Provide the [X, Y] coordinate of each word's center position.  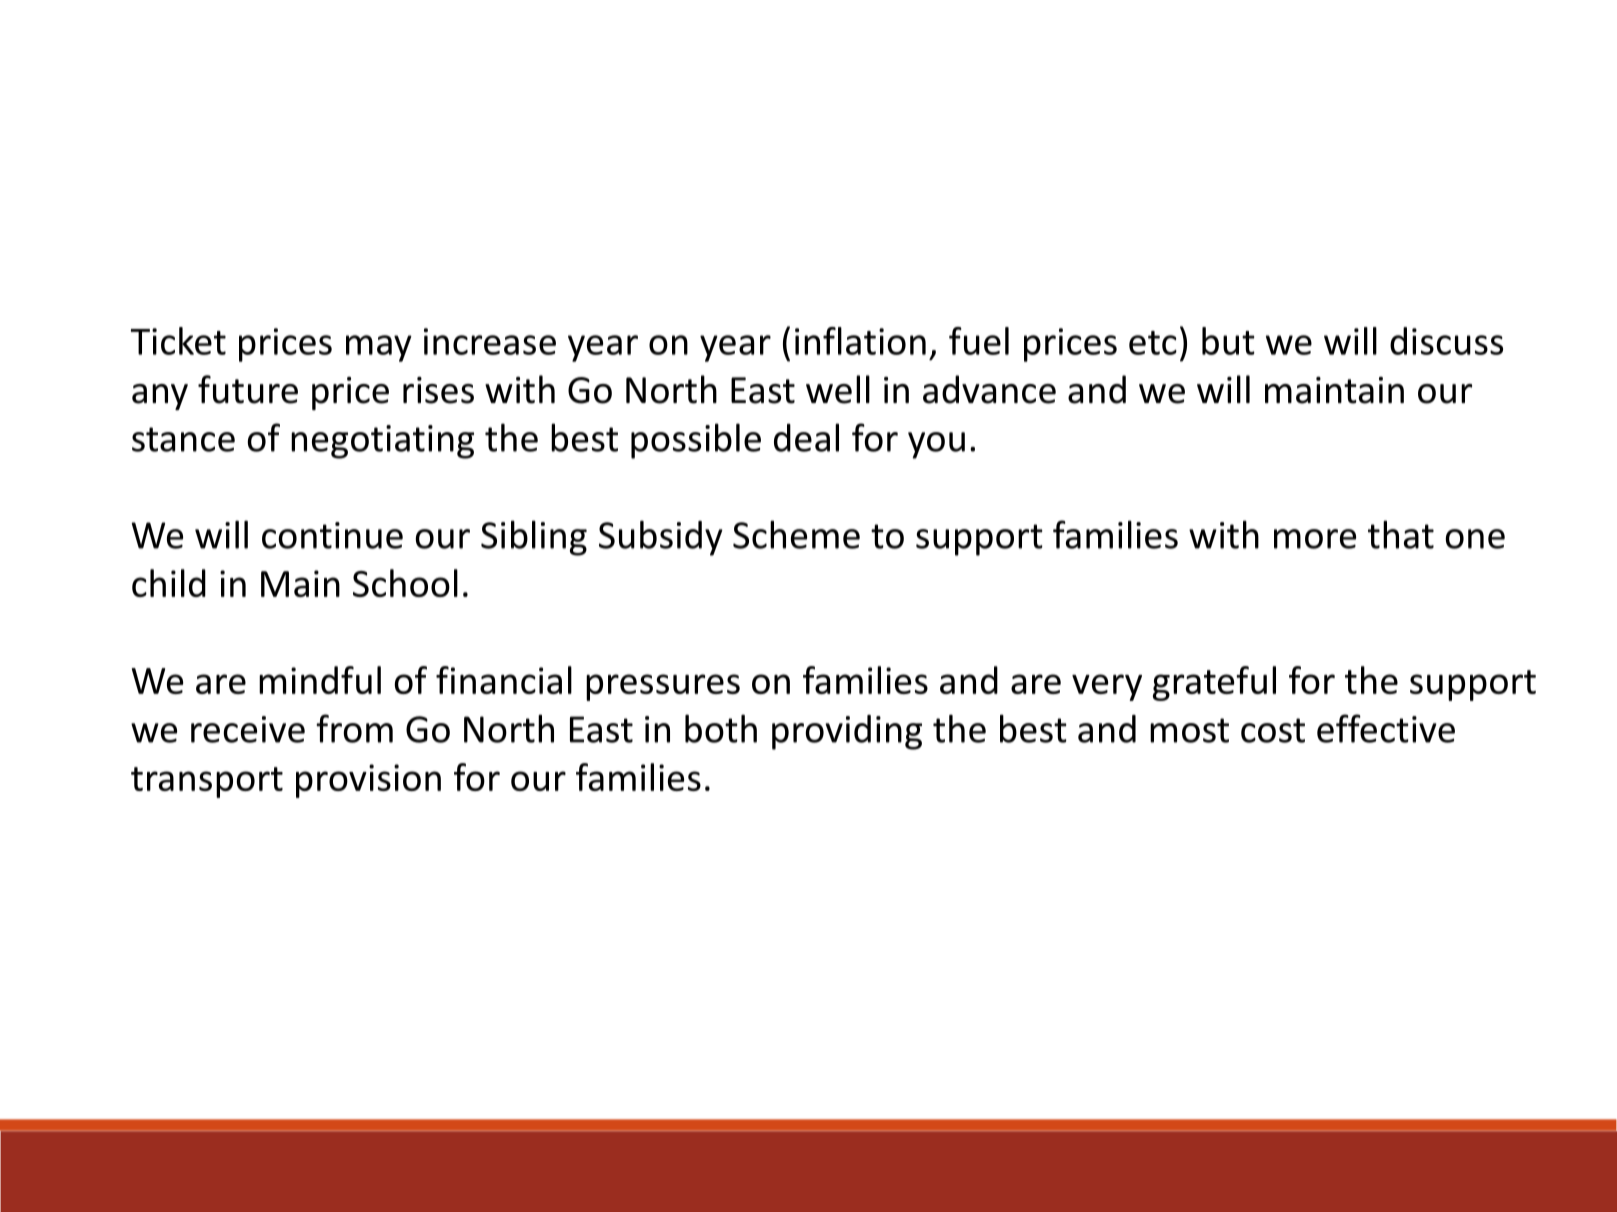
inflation [860, 341]
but [1228, 341]
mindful [320, 680]
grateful [1214, 683]
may [379, 348]
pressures [663, 687]
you [936, 445]
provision [368, 781]
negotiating [382, 442]
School [405, 583]
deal [806, 437]
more [1315, 539]
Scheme [796, 534]
